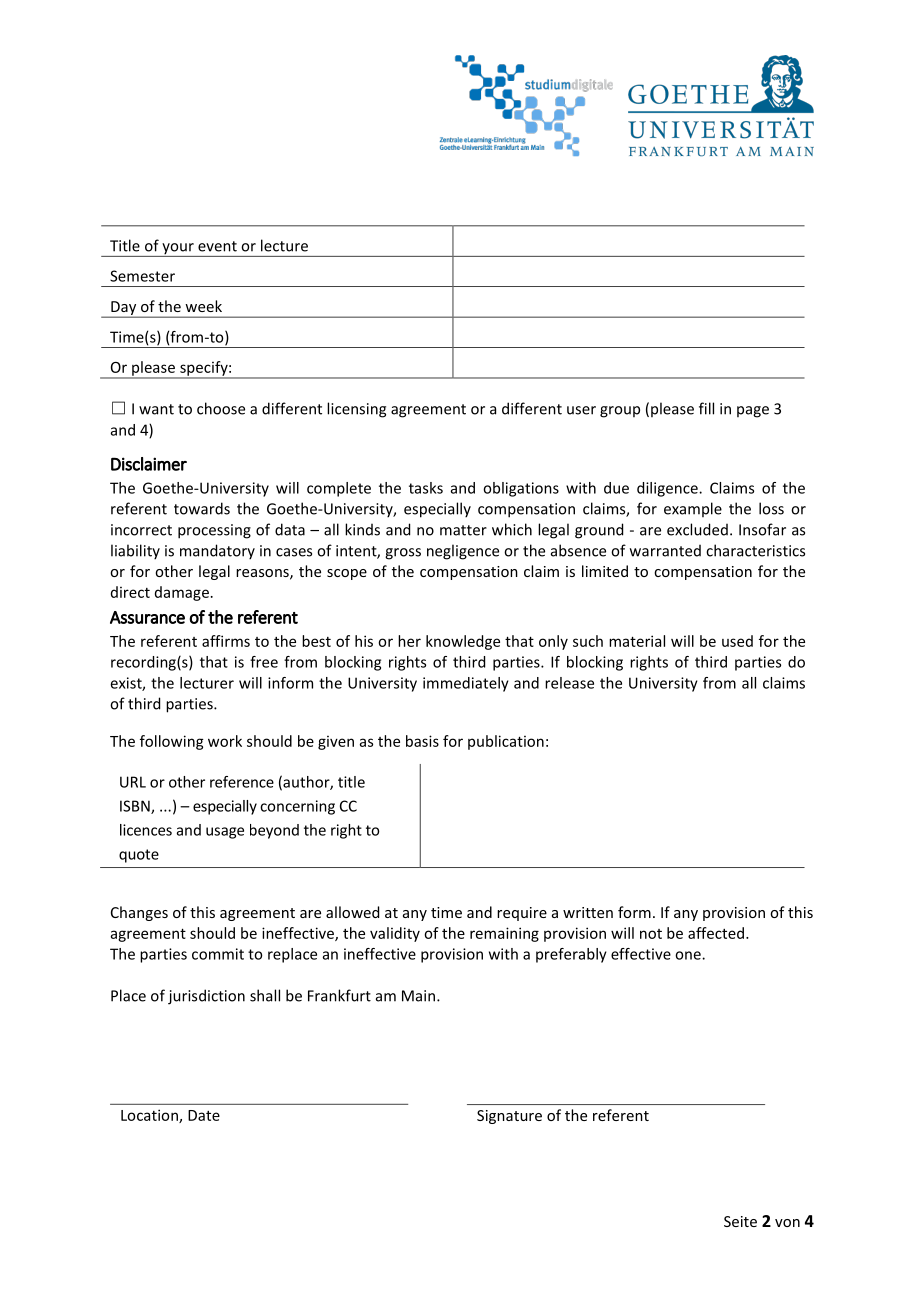  Describe the element at coordinates (139, 913) in the image. I see `Changes` at that location.
